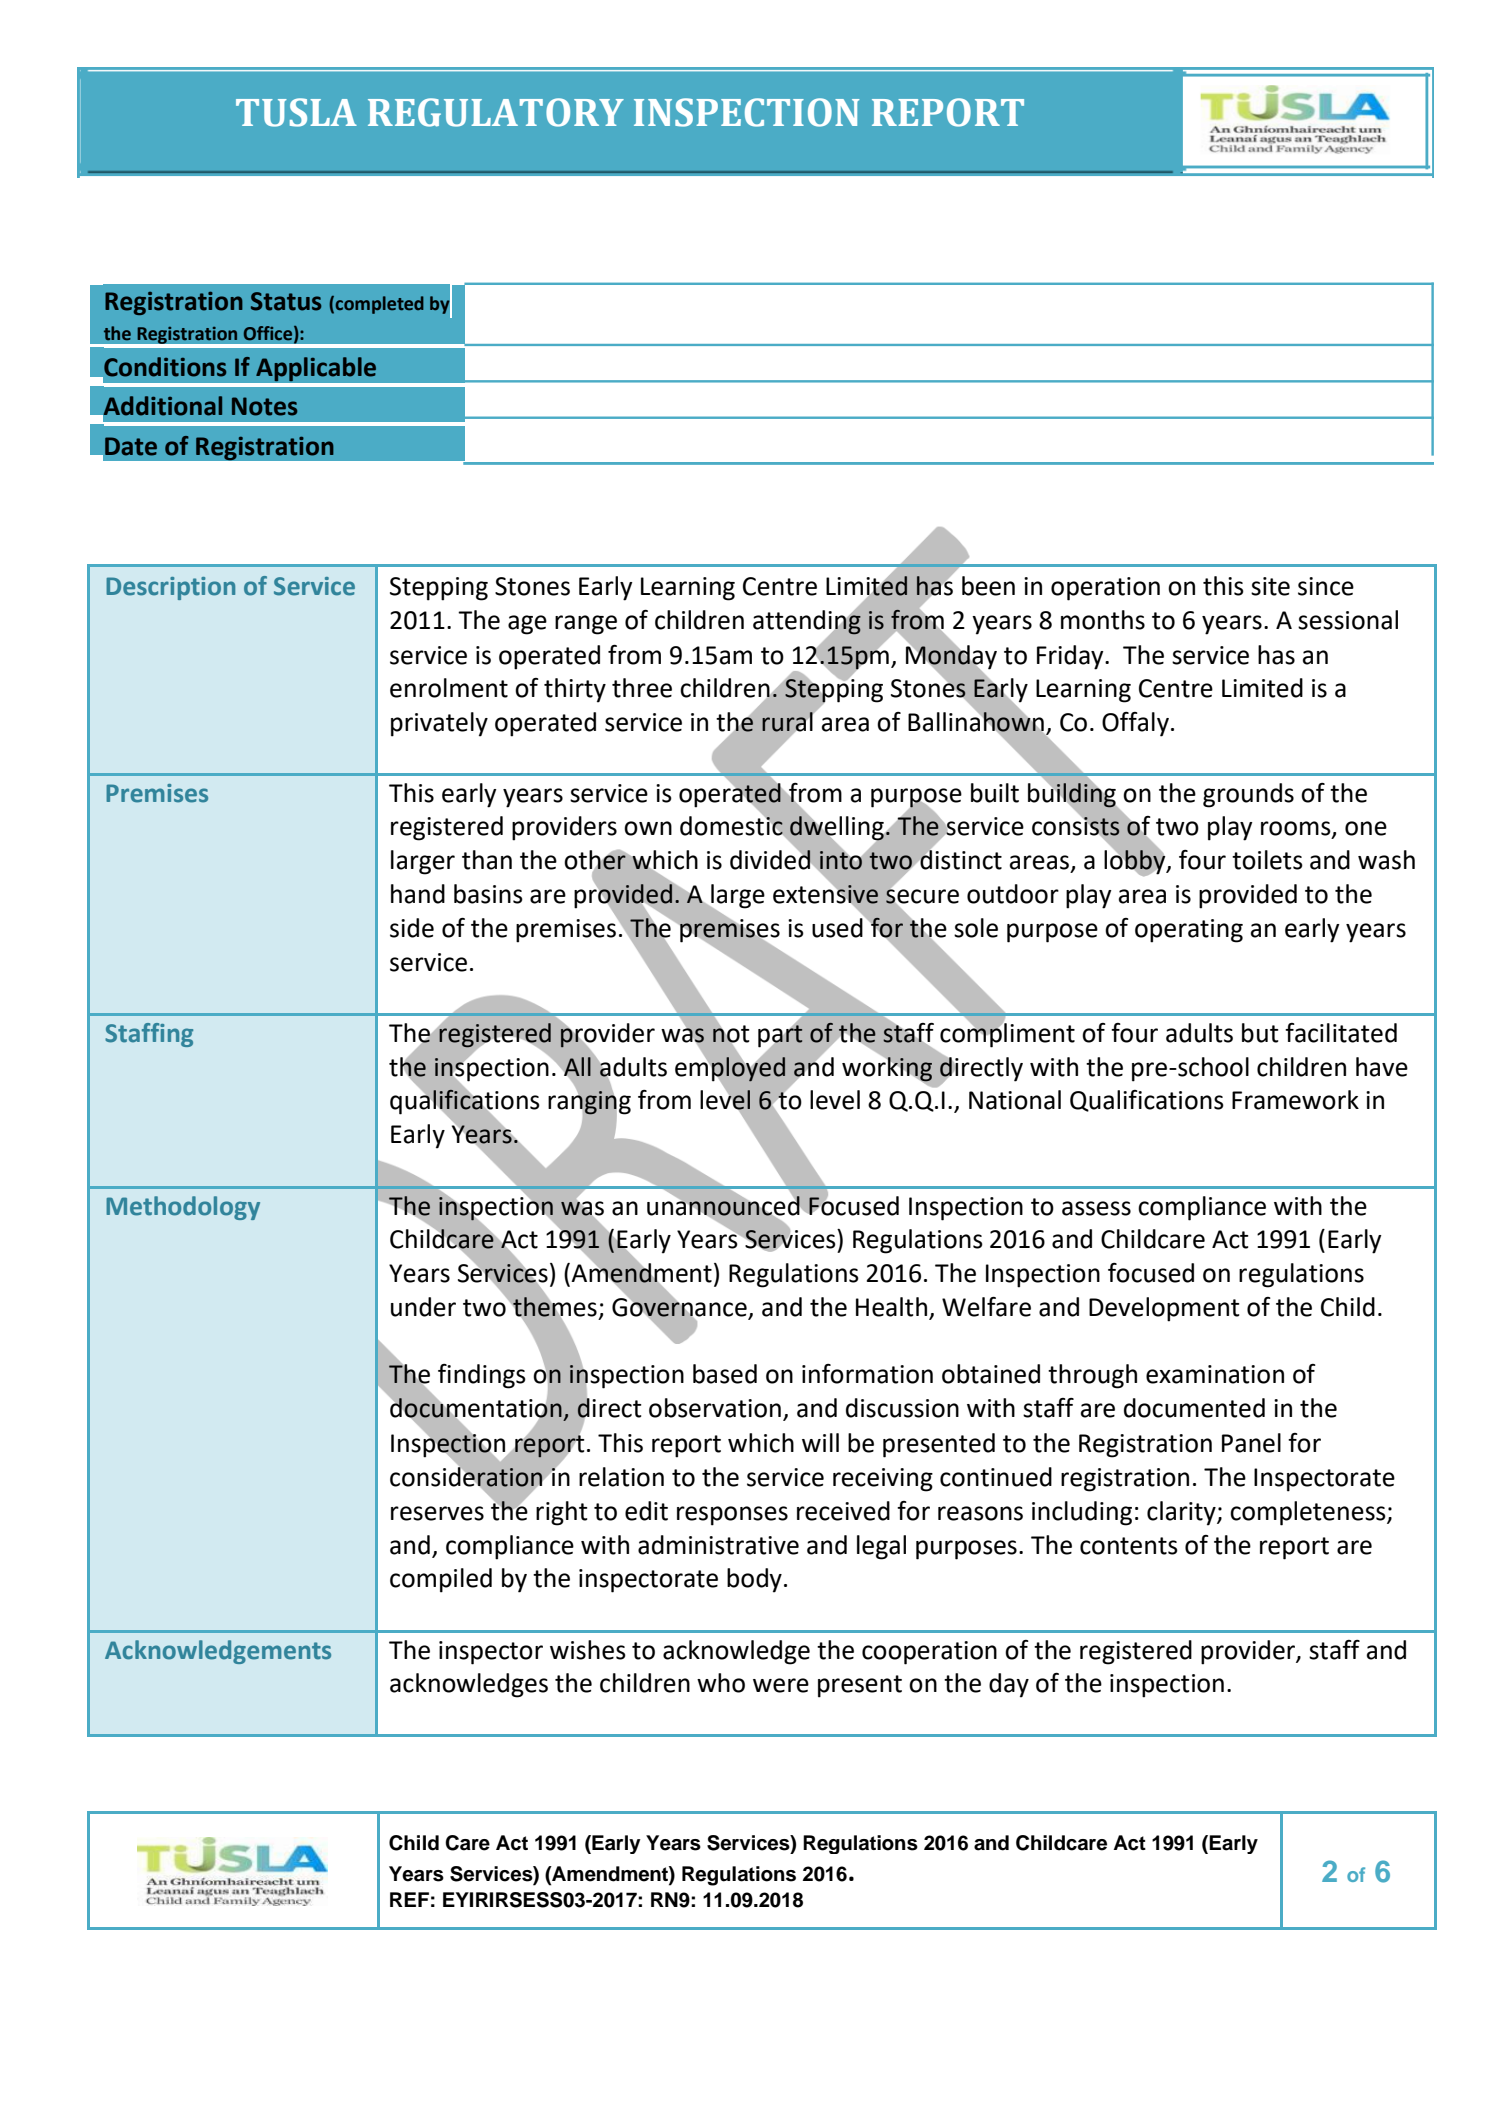 This image has width=1503, height=2127. What do you see at coordinates (286, 301) in the image?
I see `Status` at bounding box center [286, 301].
